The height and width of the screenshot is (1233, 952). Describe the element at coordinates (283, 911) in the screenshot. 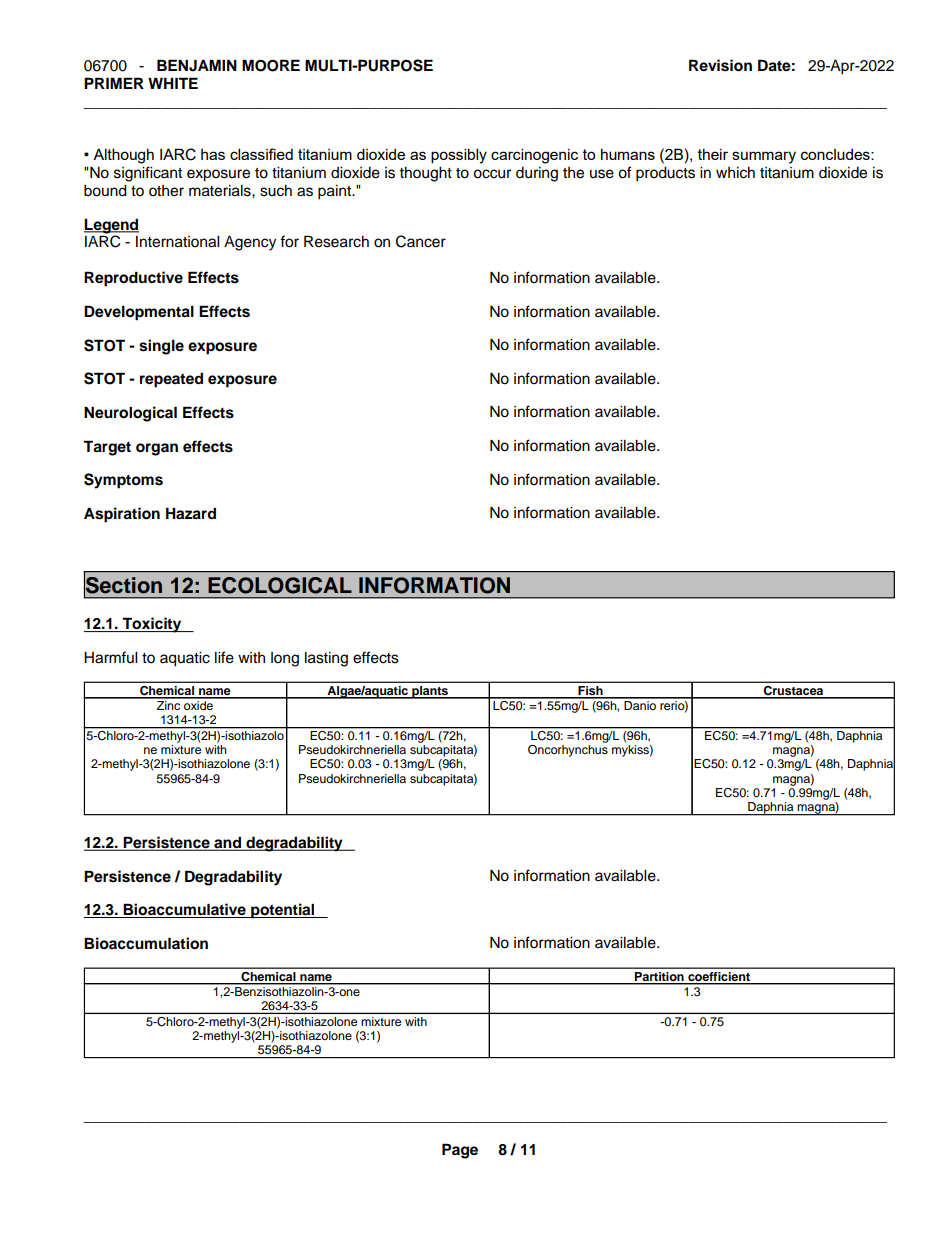

I see `potential` at that location.
